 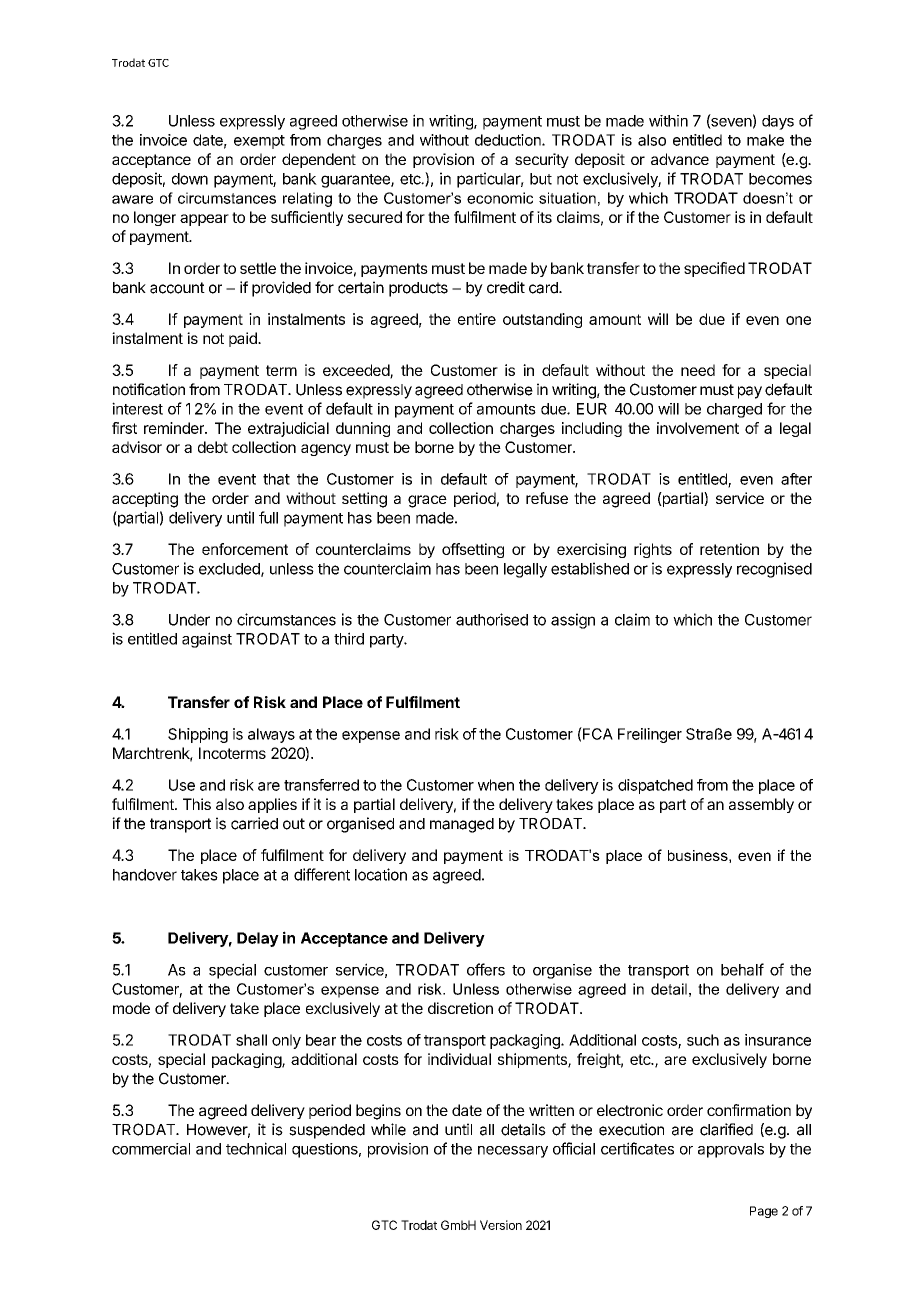 What do you see at coordinates (509, 140) in the document?
I see `deduction` at bounding box center [509, 140].
